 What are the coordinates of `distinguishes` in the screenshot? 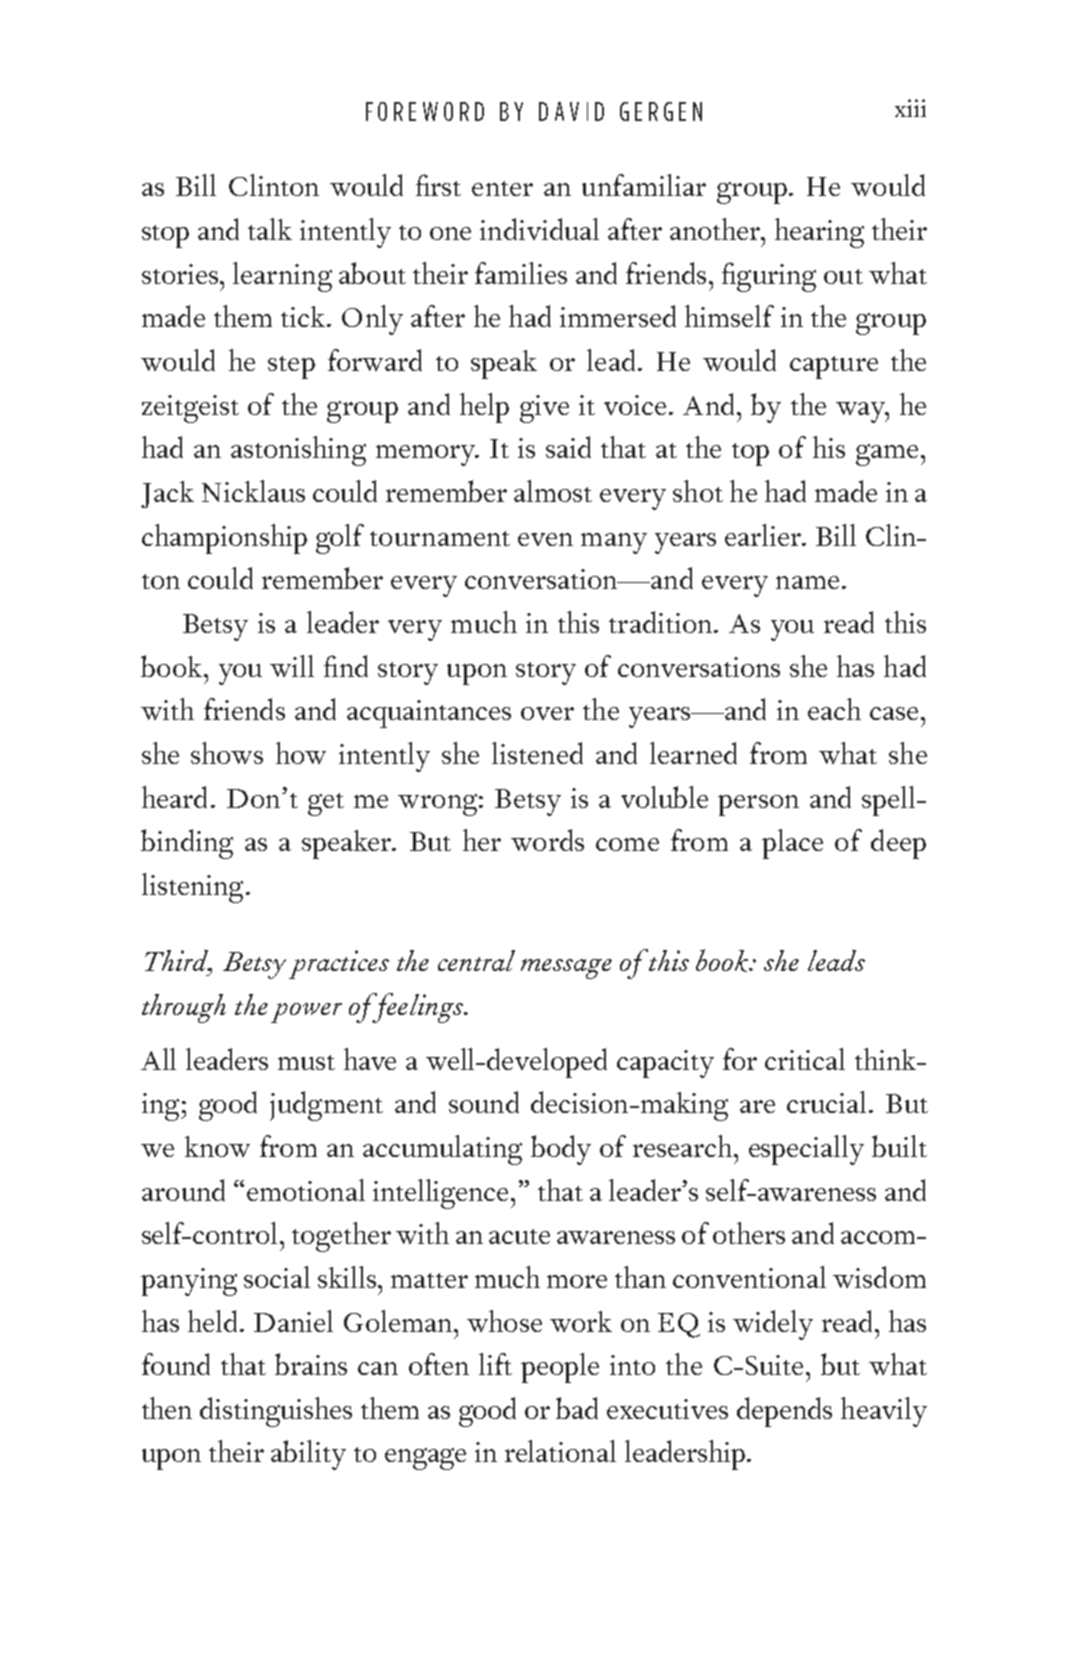 It's located at (276, 1412).
